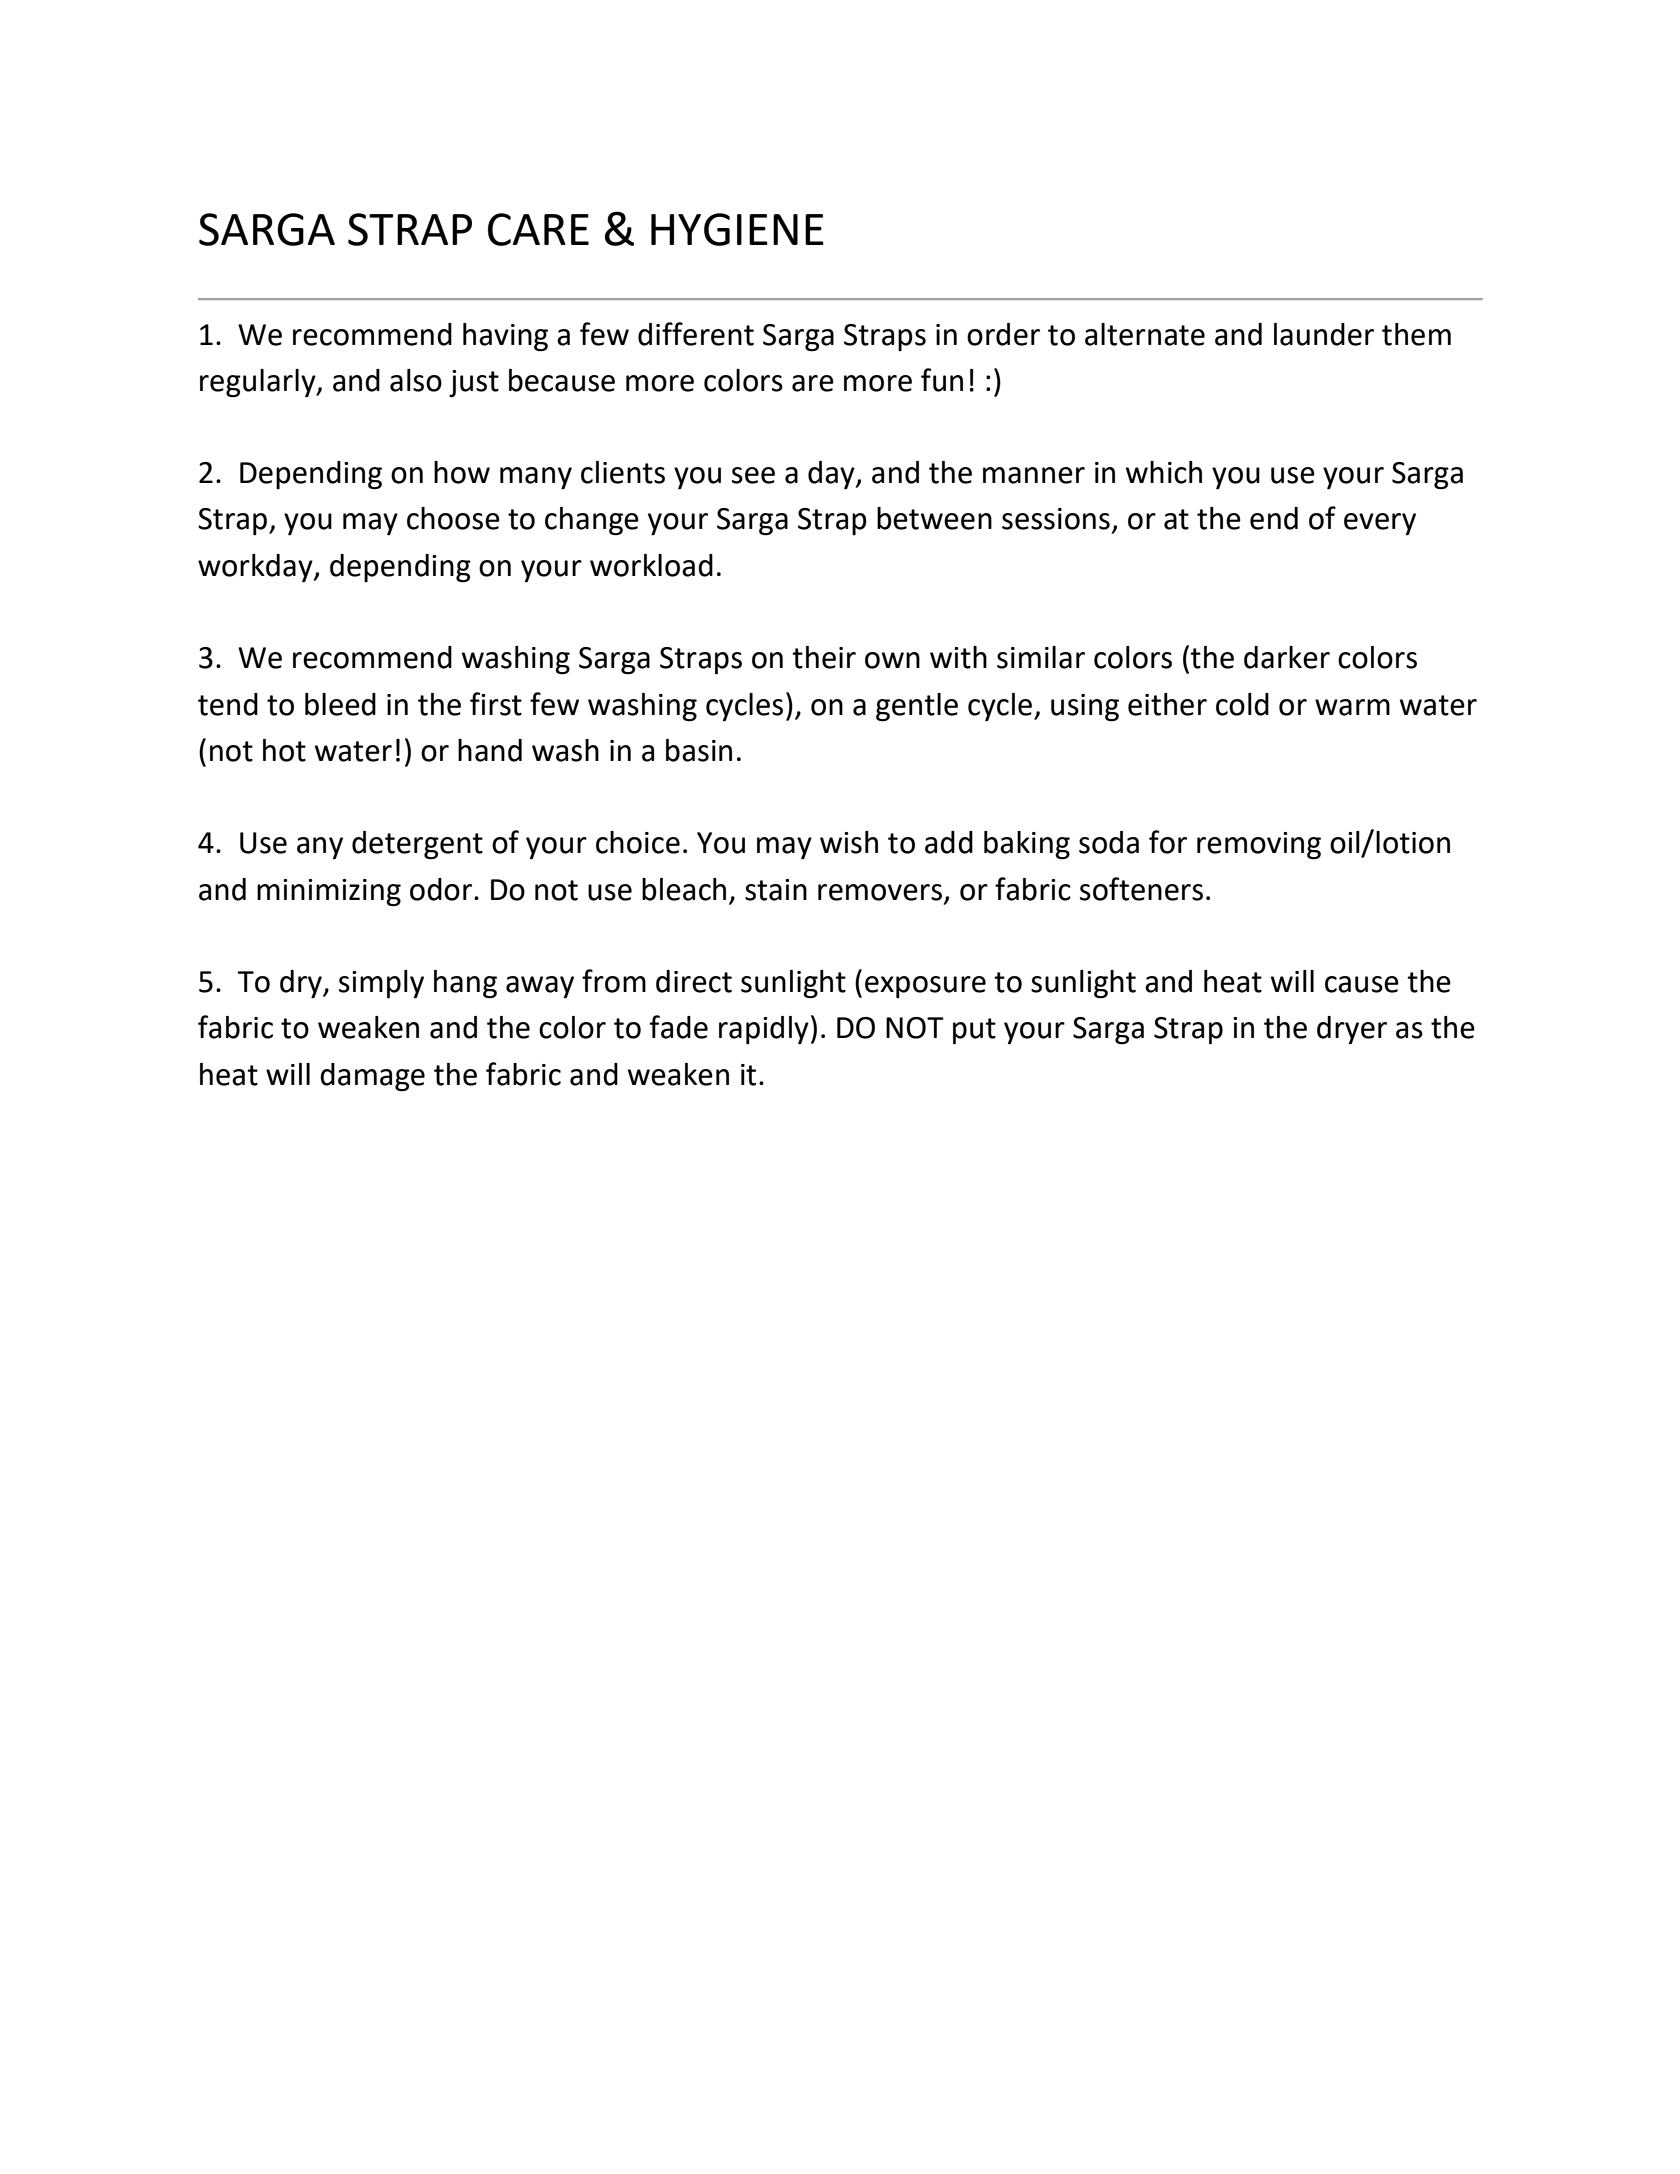 Image resolution: width=1680 pixels, height=2174 pixels. Describe the element at coordinates (538, 229) in the document. I see `CARE` at that location.
